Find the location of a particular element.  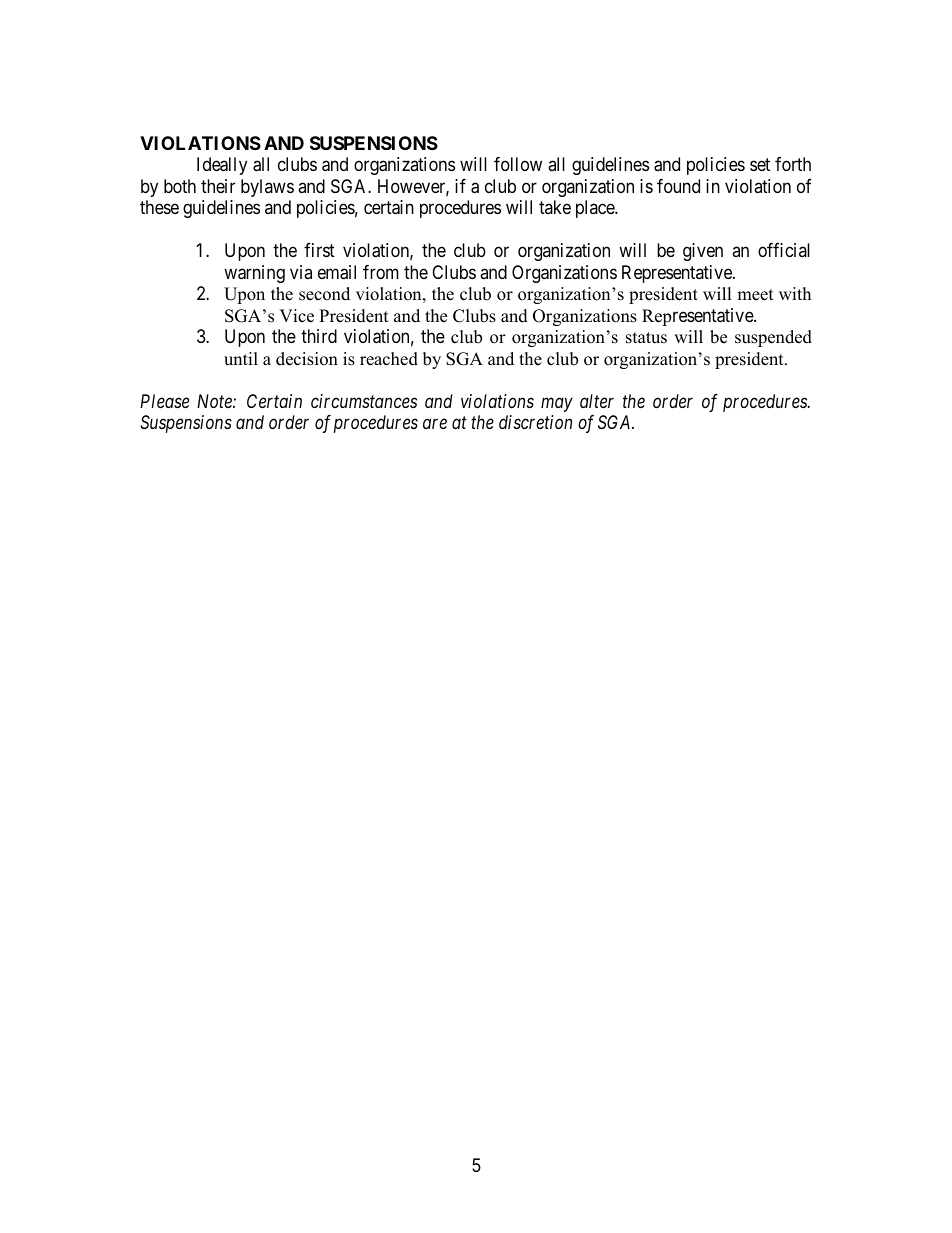

given is located at coordinates (703, 252).
